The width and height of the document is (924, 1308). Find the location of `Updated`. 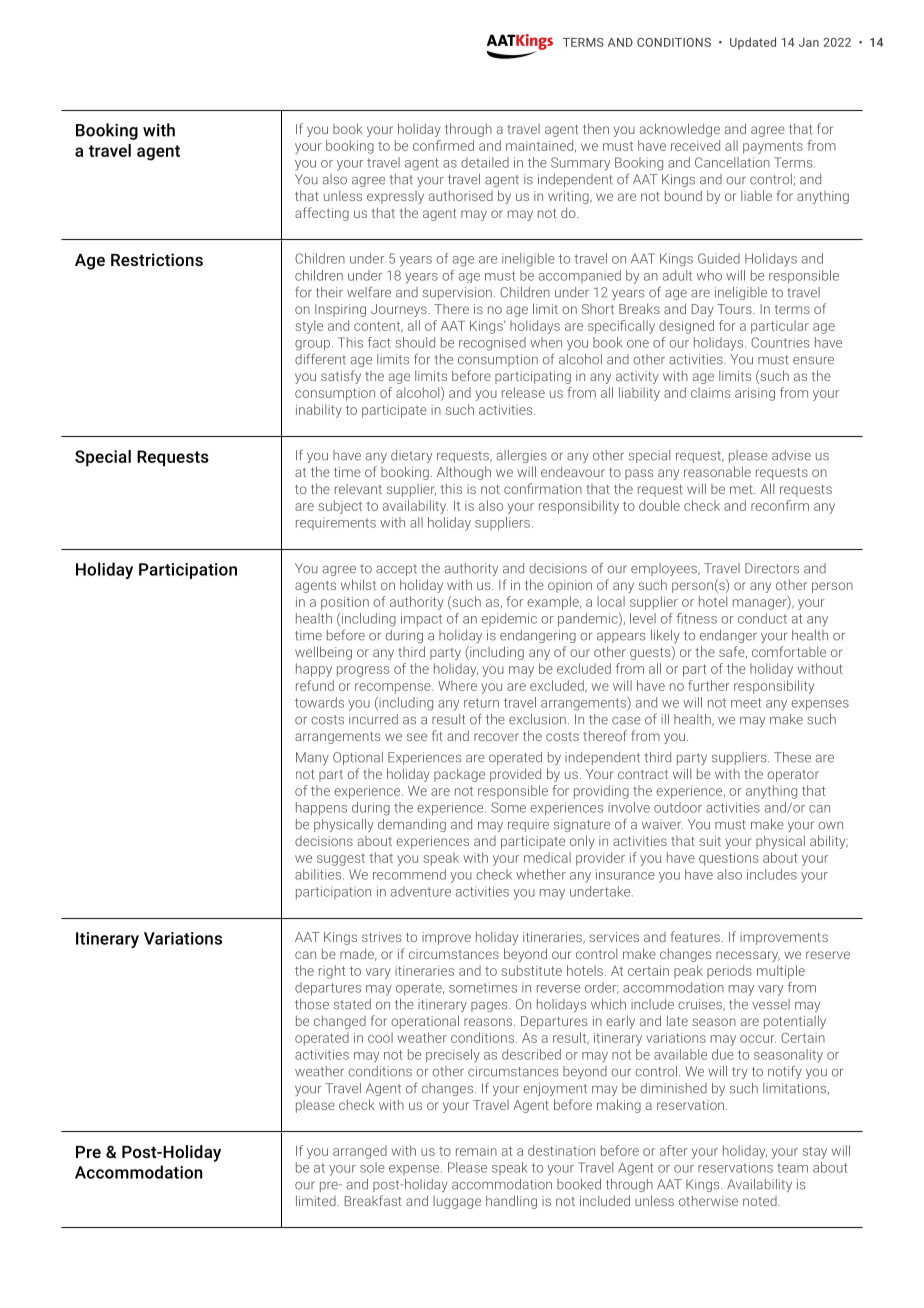

Updated is located at coordinates (753, 43).
